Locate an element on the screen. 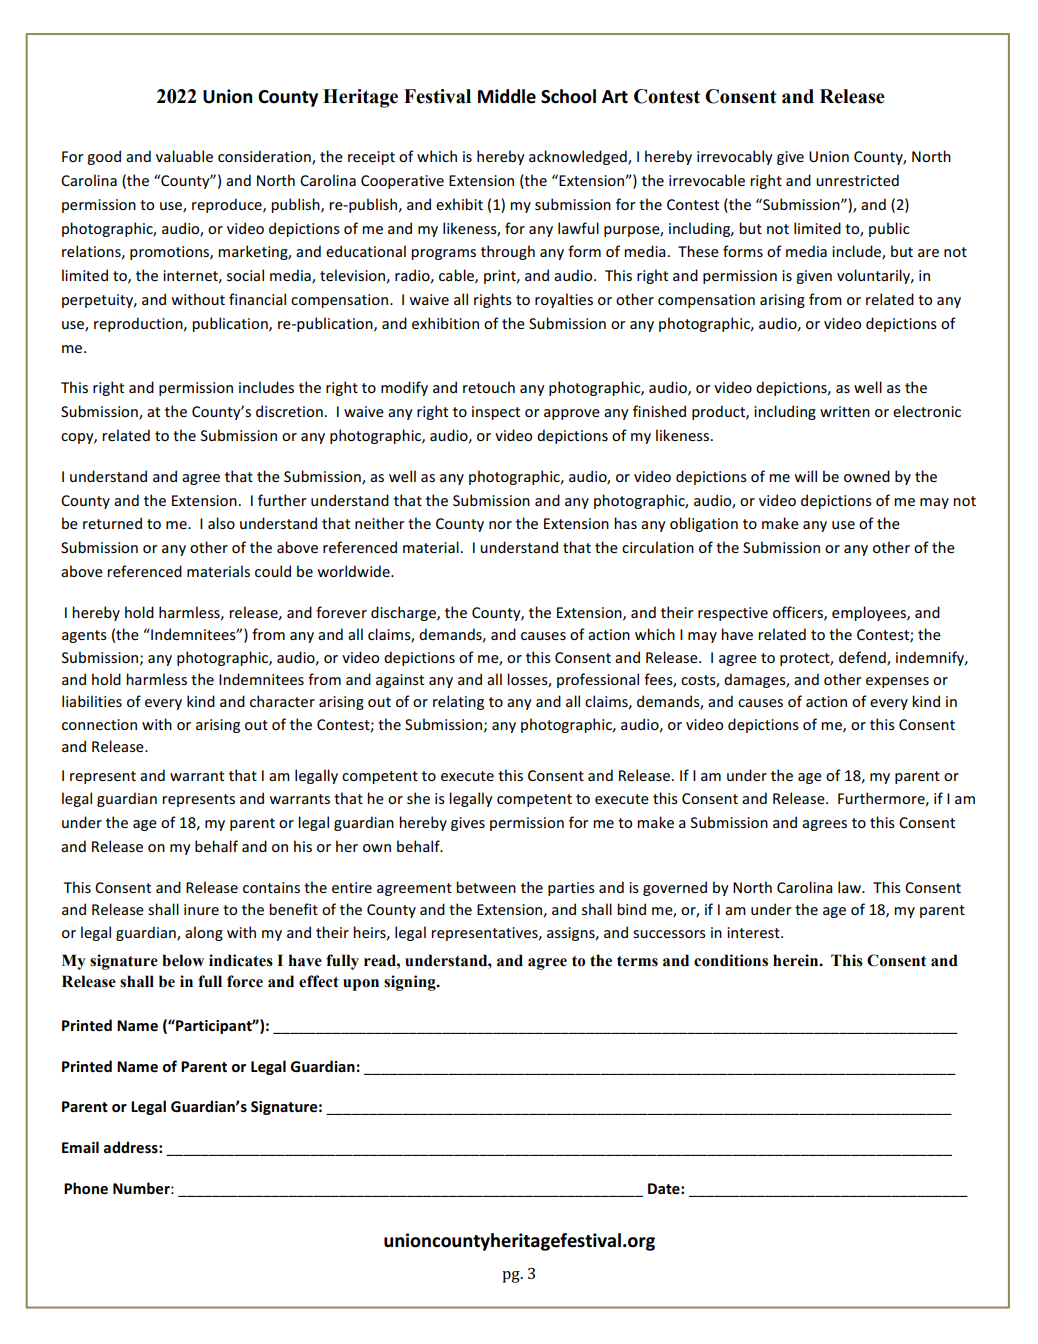 The image size is (1038, 1344). signing is located at coordinates (411, 983).
